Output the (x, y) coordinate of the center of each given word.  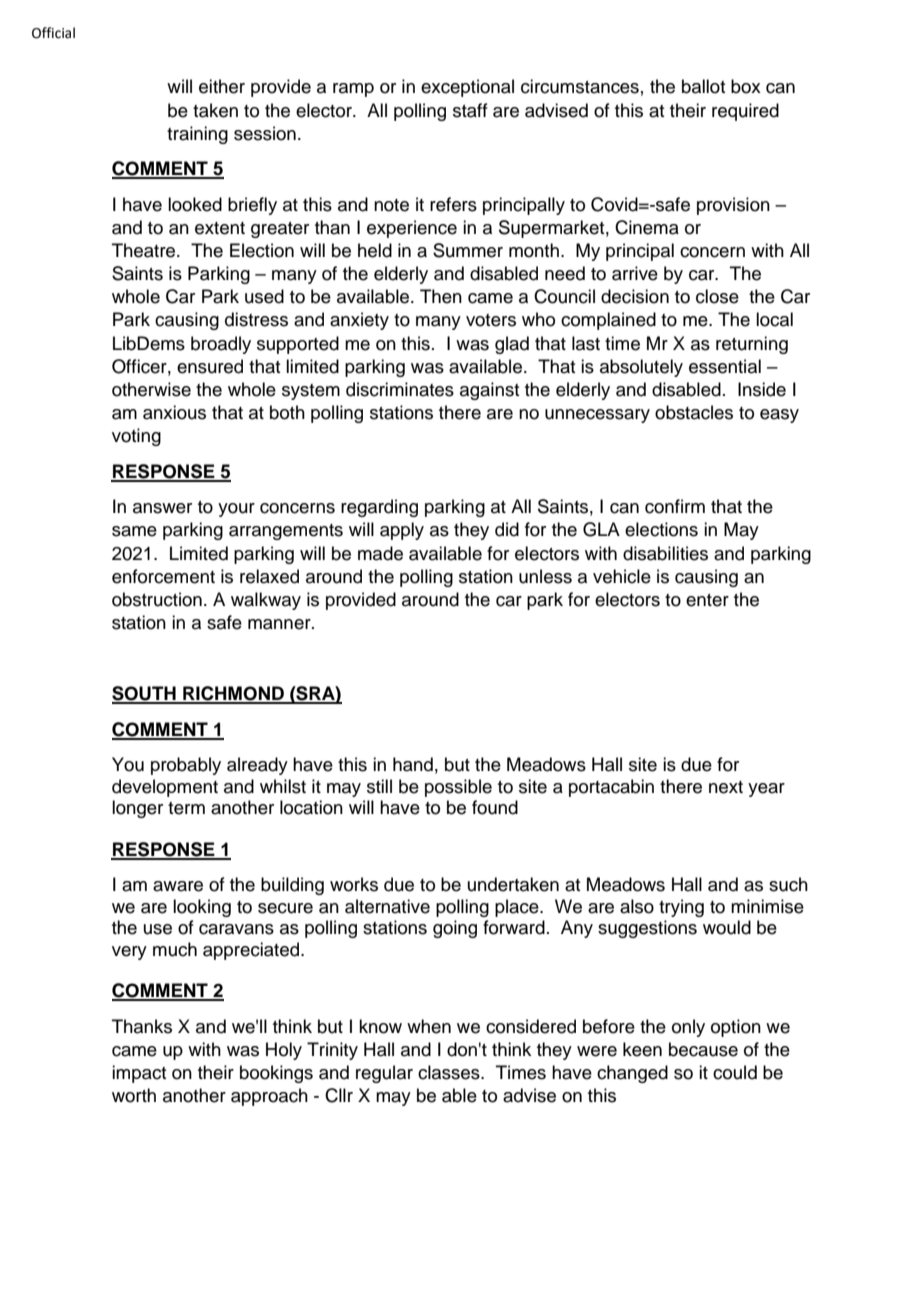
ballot (703, 86)
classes (450, 1072)
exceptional (467, 88)
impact (139, 1074)
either (222, 86)
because (703, 1049)
